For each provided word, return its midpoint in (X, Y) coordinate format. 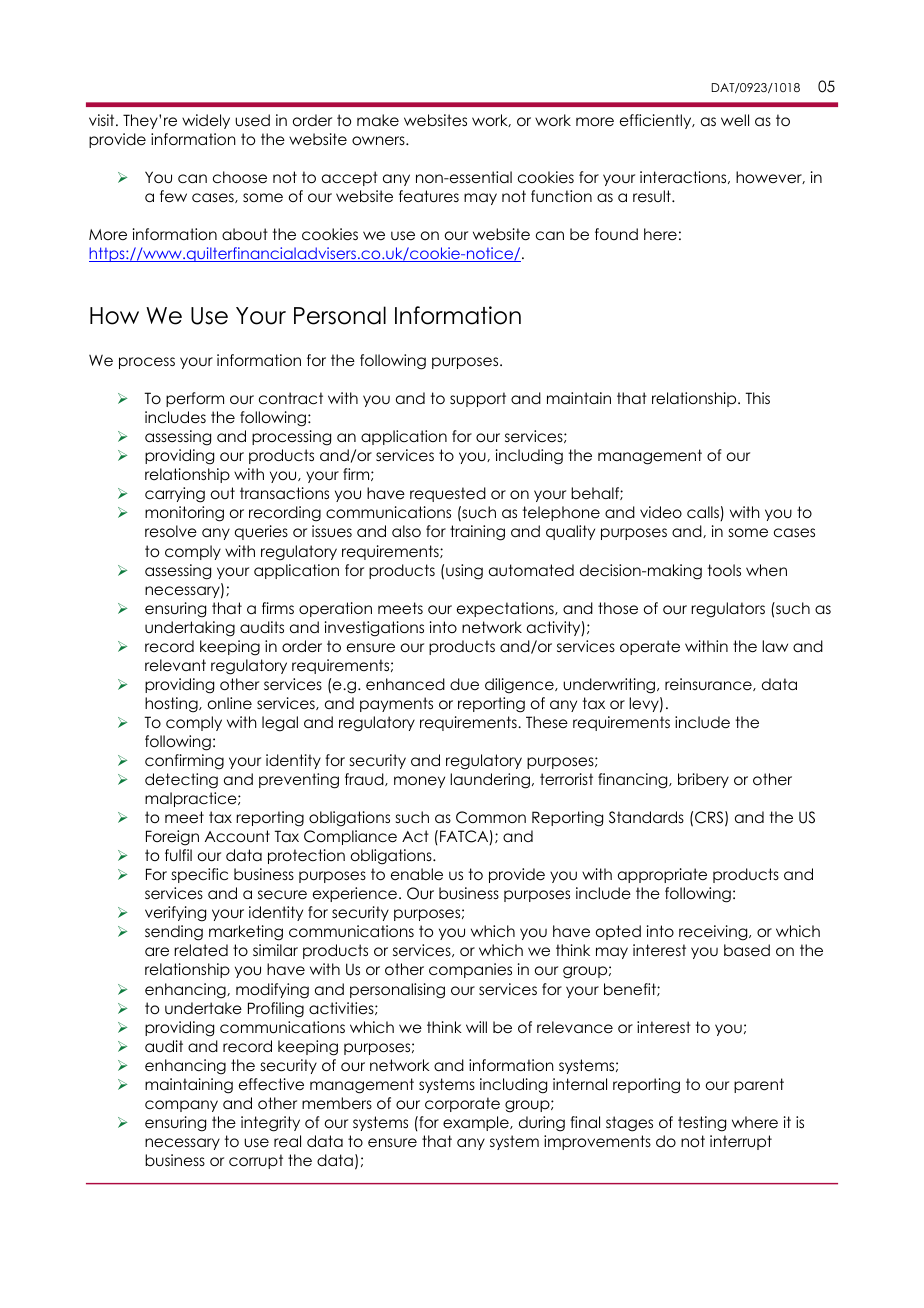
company (181, 1106)
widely (206, 121)
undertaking (190, 629)
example (477, 1123)
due (464, 684)
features (429, 196)
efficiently (657, 121)
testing (702, 1124)
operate (650, 647)
